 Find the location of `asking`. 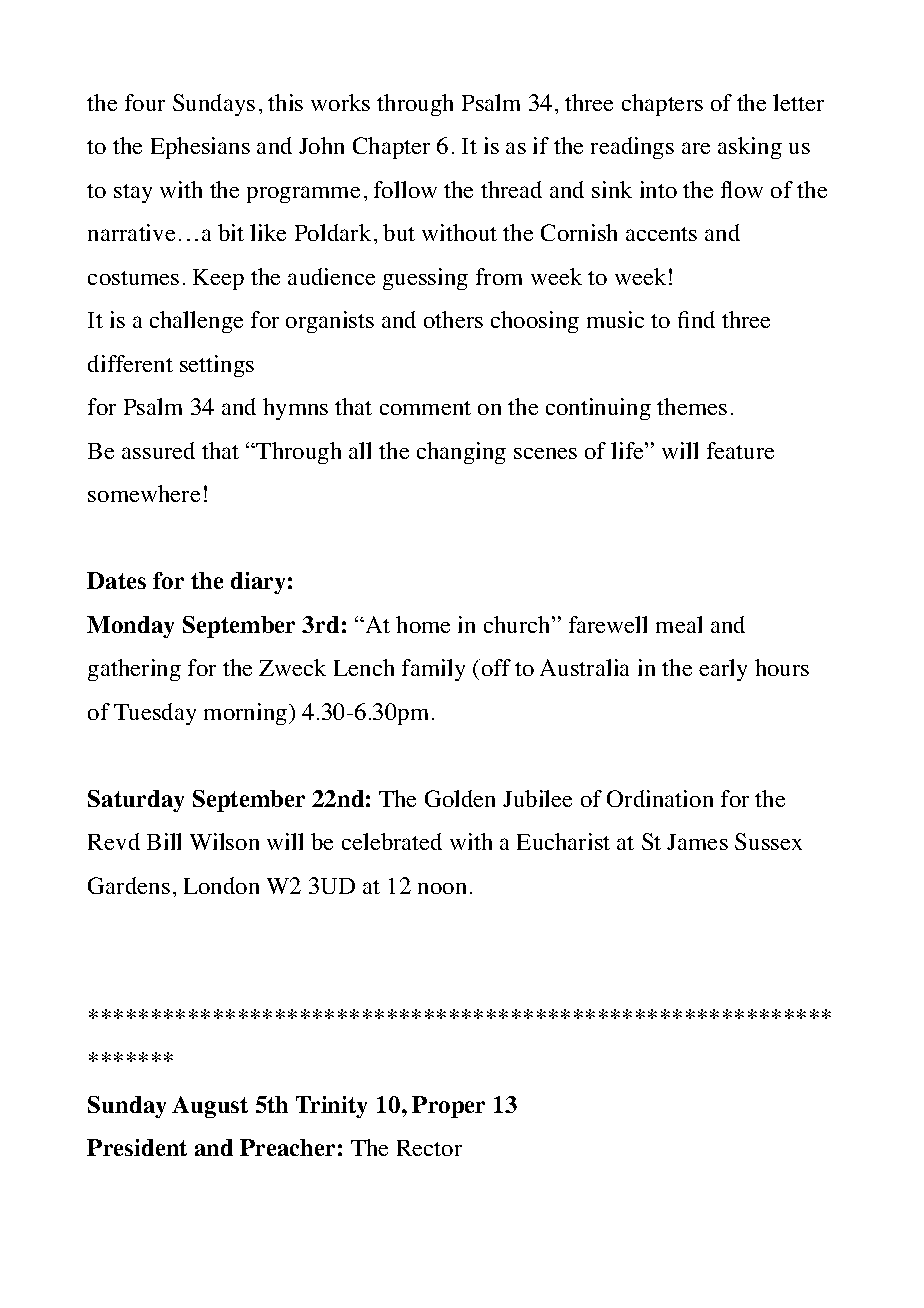

asking is located at coordinates (750, 148).
